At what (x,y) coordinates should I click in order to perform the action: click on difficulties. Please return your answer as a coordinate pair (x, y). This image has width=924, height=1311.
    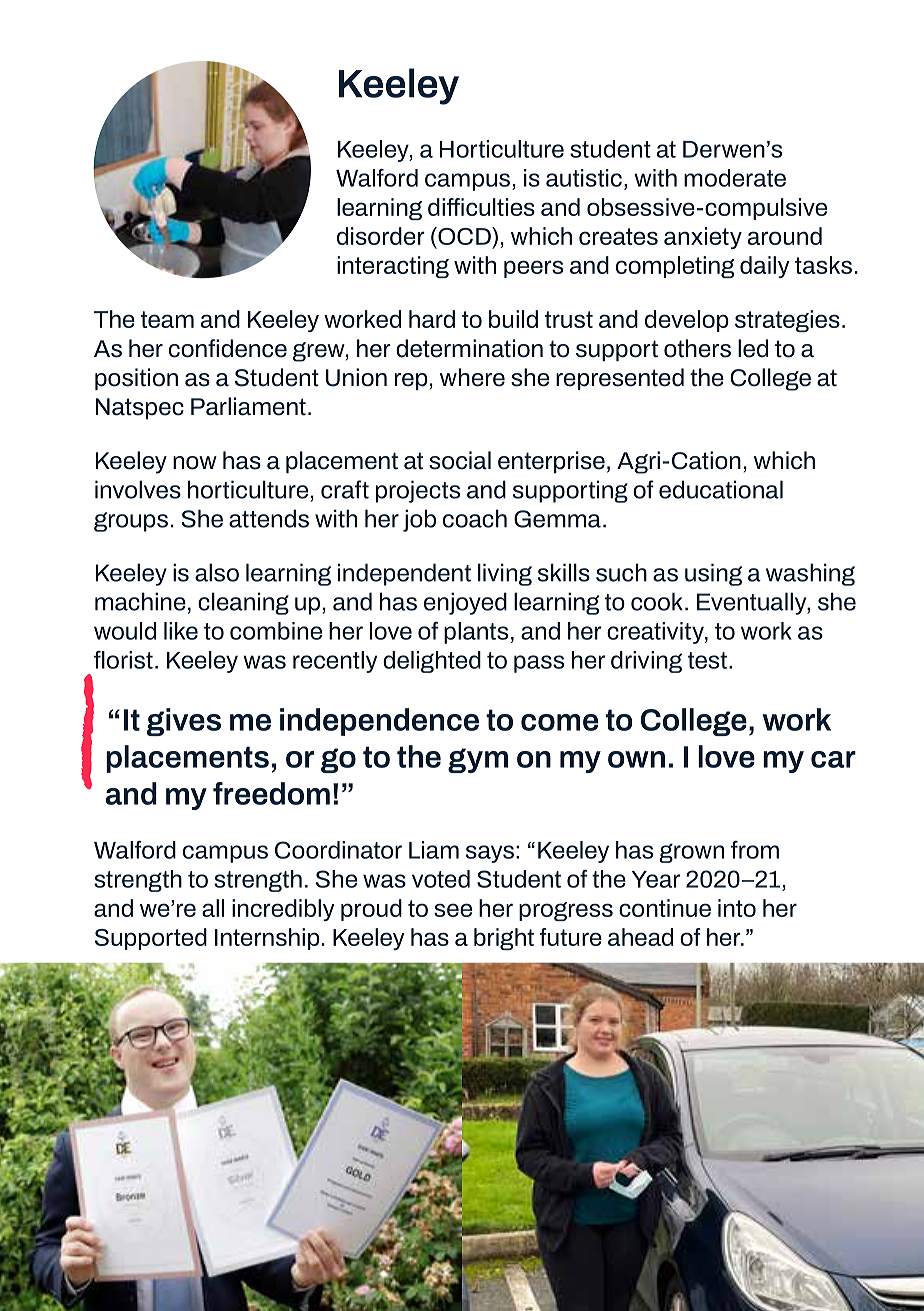
    Looking at the image, I should click on (481, 207).
